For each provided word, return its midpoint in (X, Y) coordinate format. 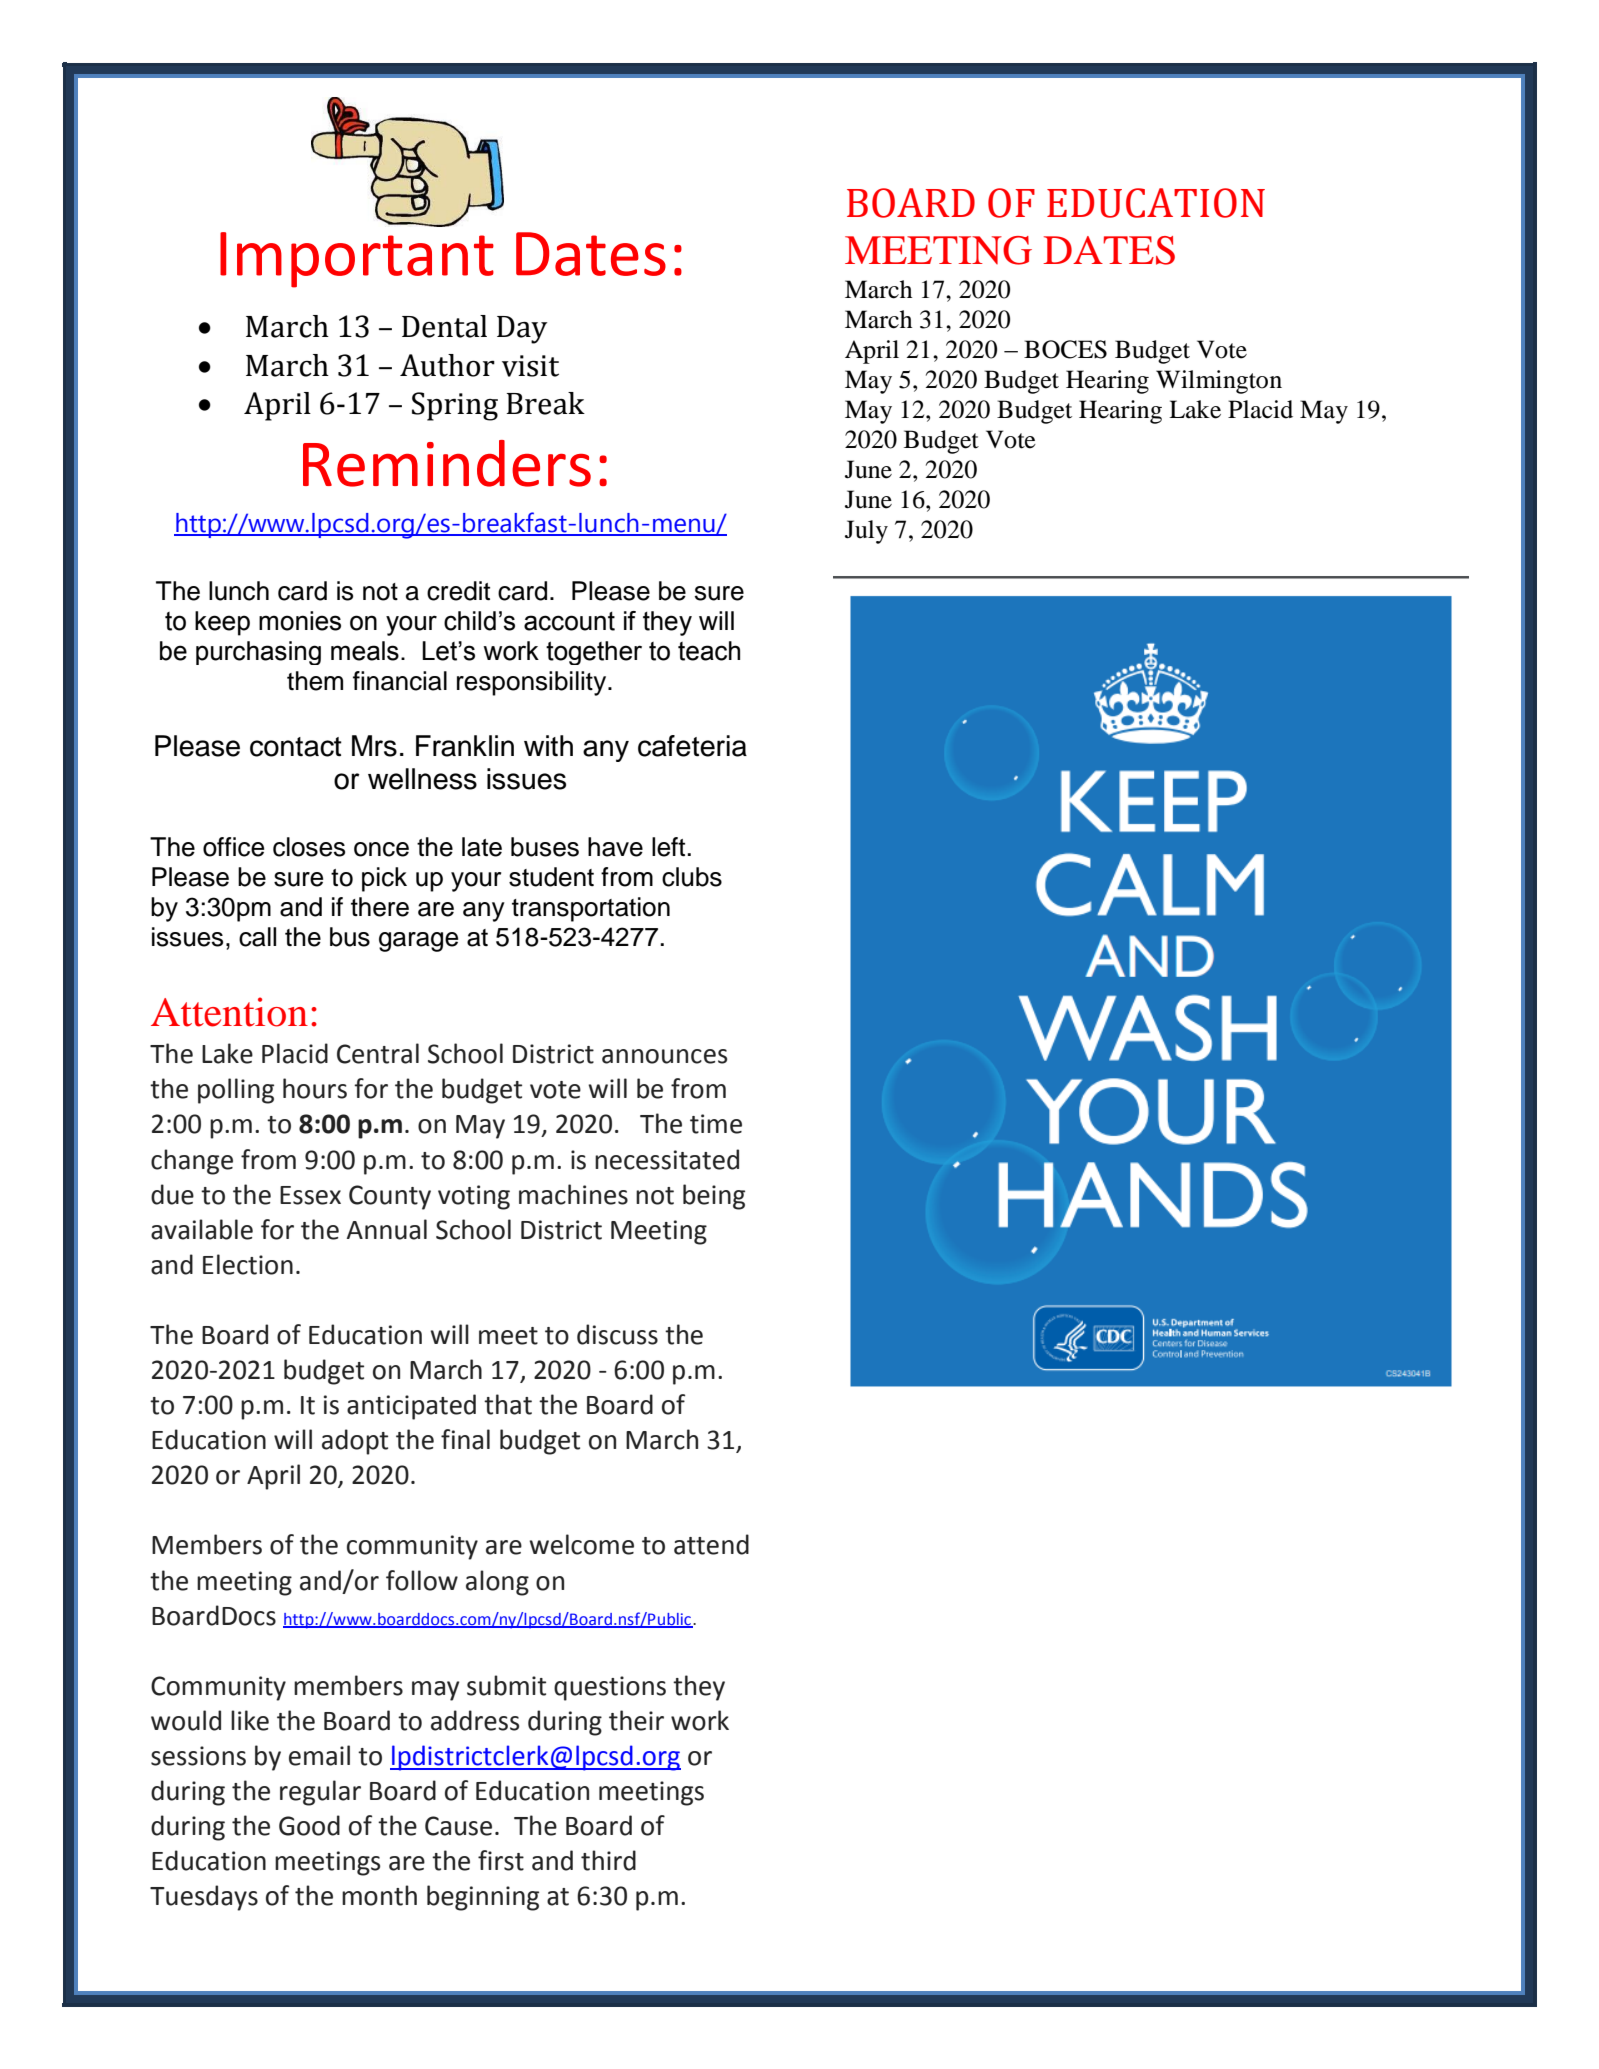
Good (309, 1825)
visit (530, 366)
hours (315, 1088)
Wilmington (1219, 382)
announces (664, 1056)
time (716, 1124)
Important (357, 260)
